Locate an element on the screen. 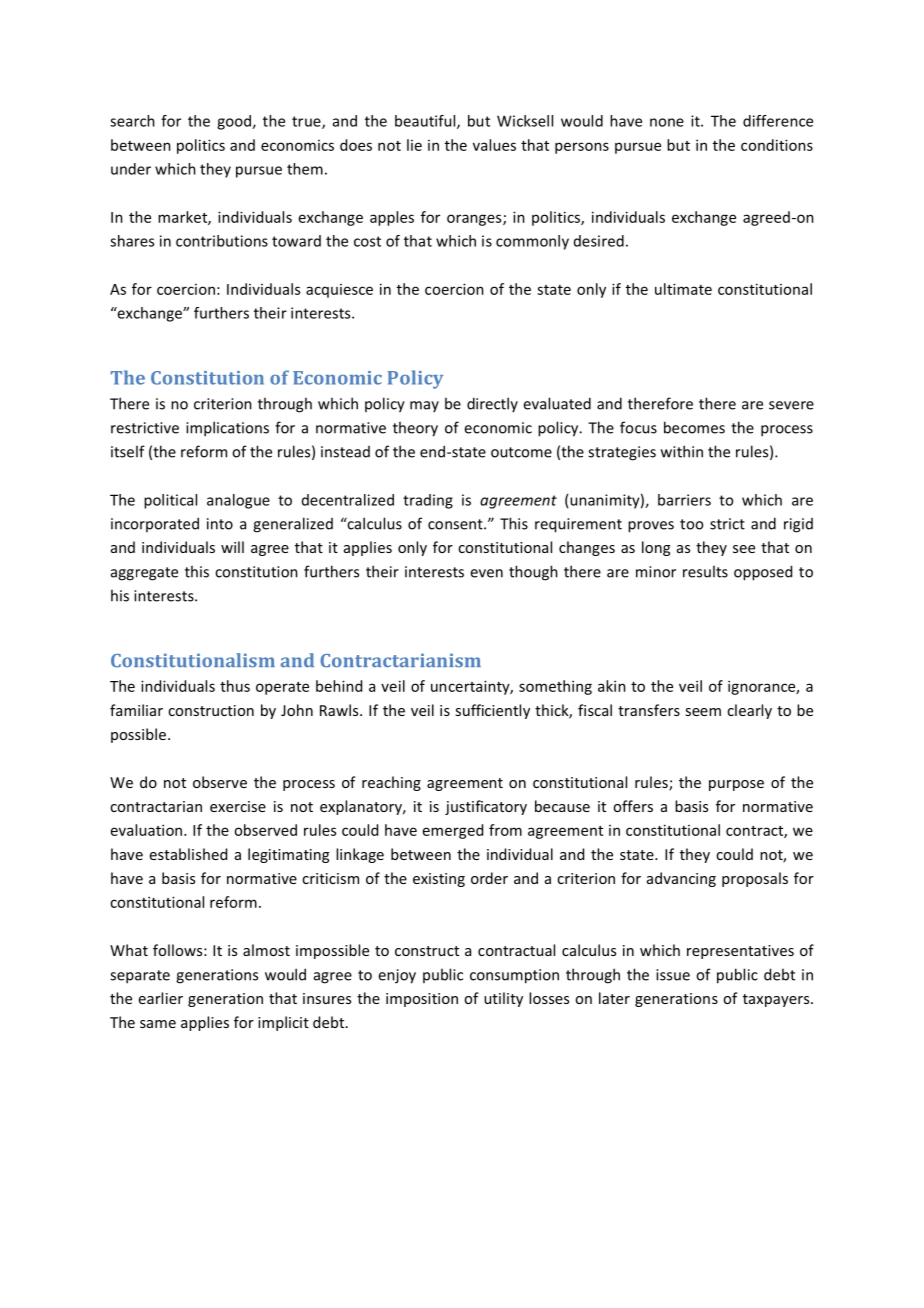 This screenshot has width=924, height=1308. results is located at coordinates (705, 571).
